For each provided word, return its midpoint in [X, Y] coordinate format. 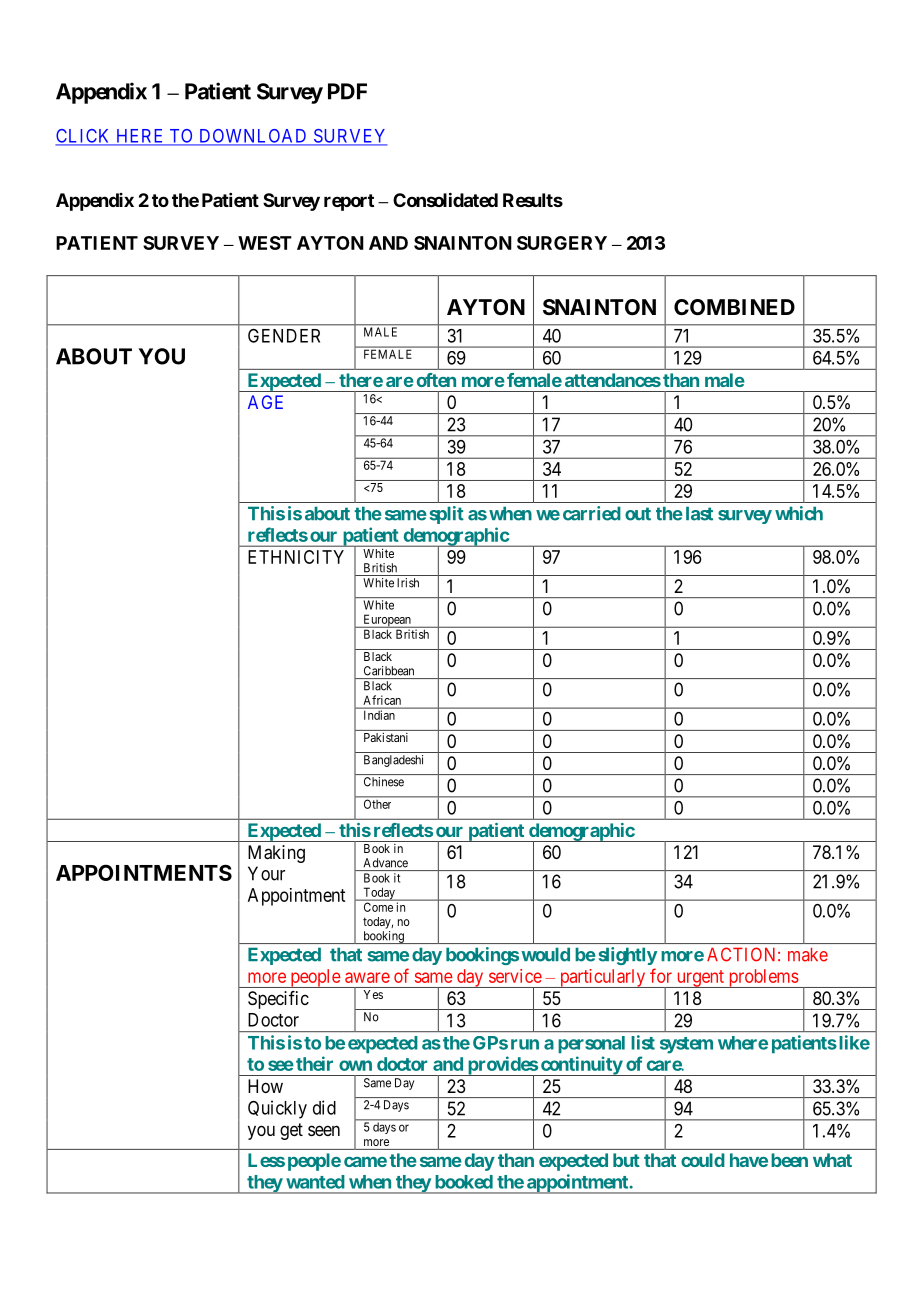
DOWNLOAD [253, 137]
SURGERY [562, 243]
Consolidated [445, 199]
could [703, 1160]
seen [324, 1130]
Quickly [277, 1109]
